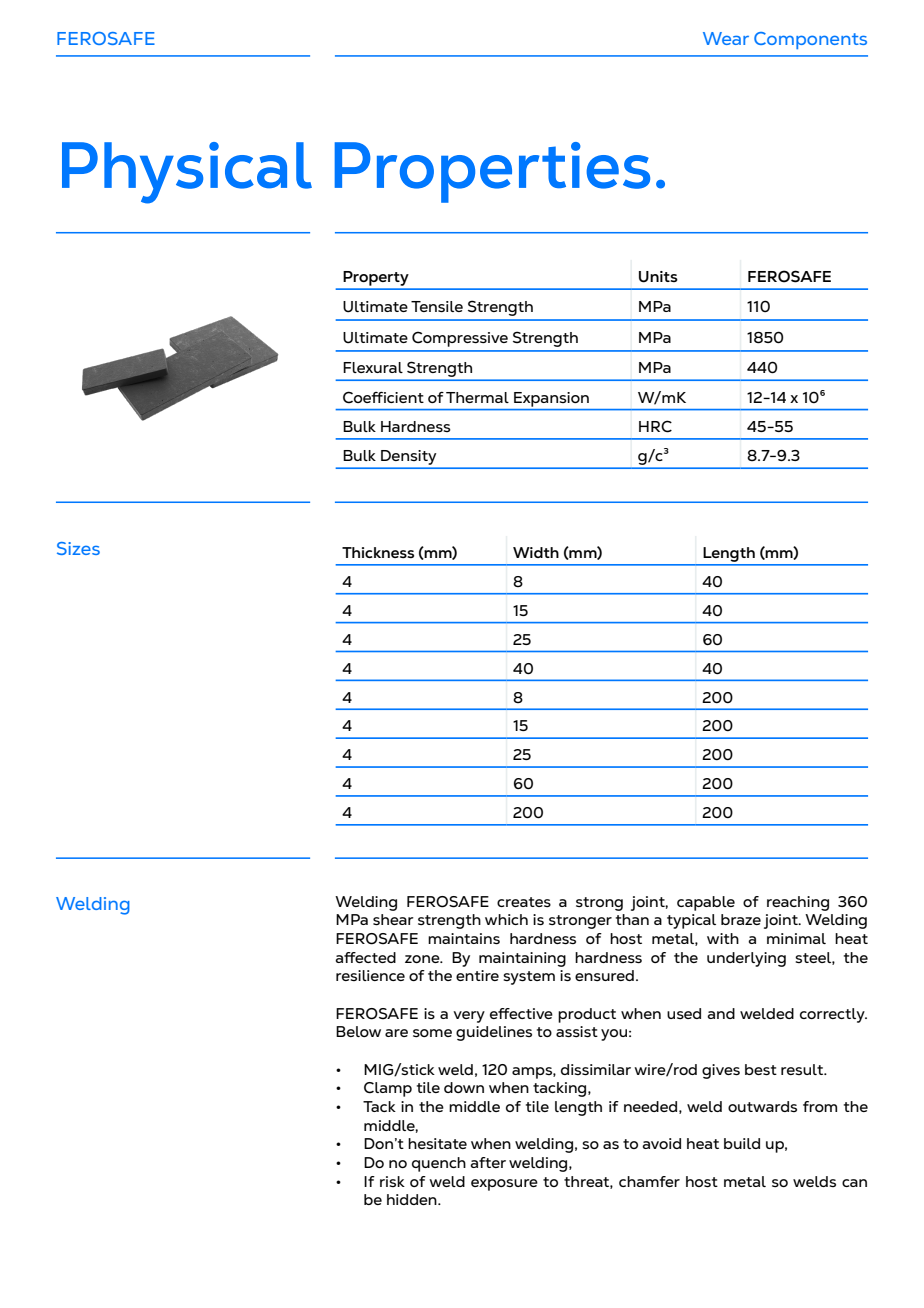 Image resolution: width=924 pixels, height=1308 pixels. What do you see at coordinates (492, 172) in the screenshot?
I see `Properties` at bounding box center [492, 172].
